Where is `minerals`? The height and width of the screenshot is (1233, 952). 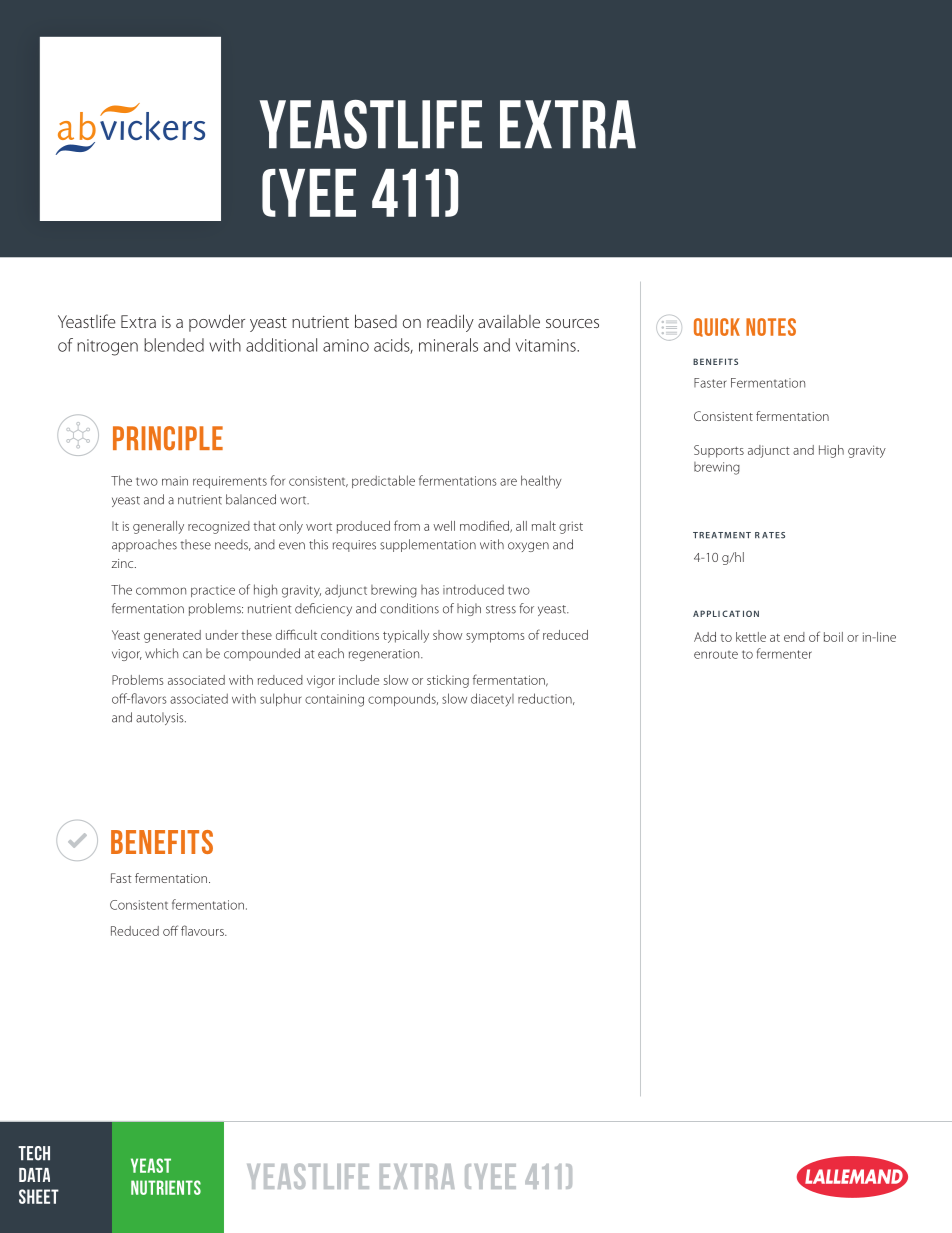 minerals is located at coordinates (448, 345).
